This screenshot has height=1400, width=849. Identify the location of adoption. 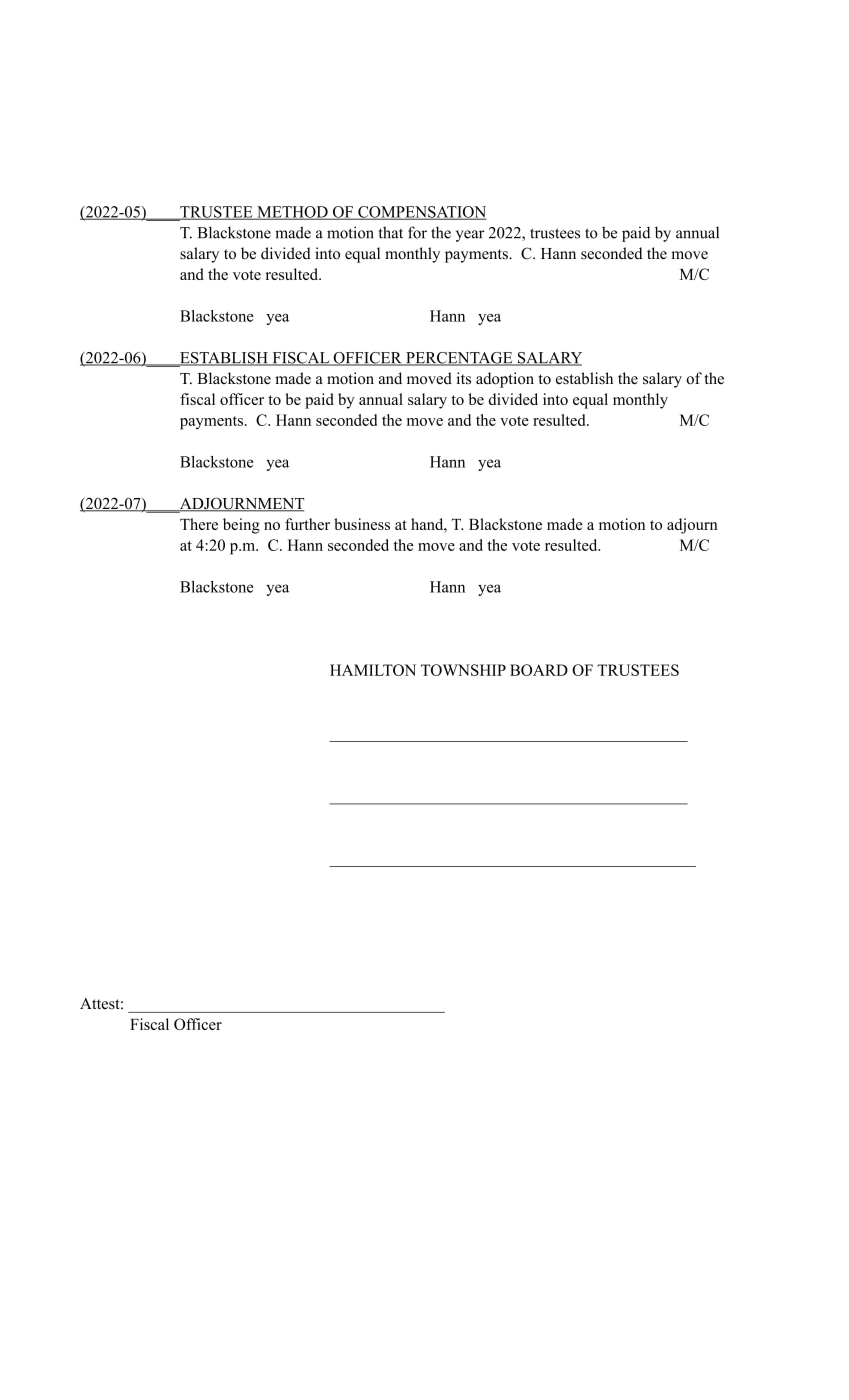
(505, 380).
